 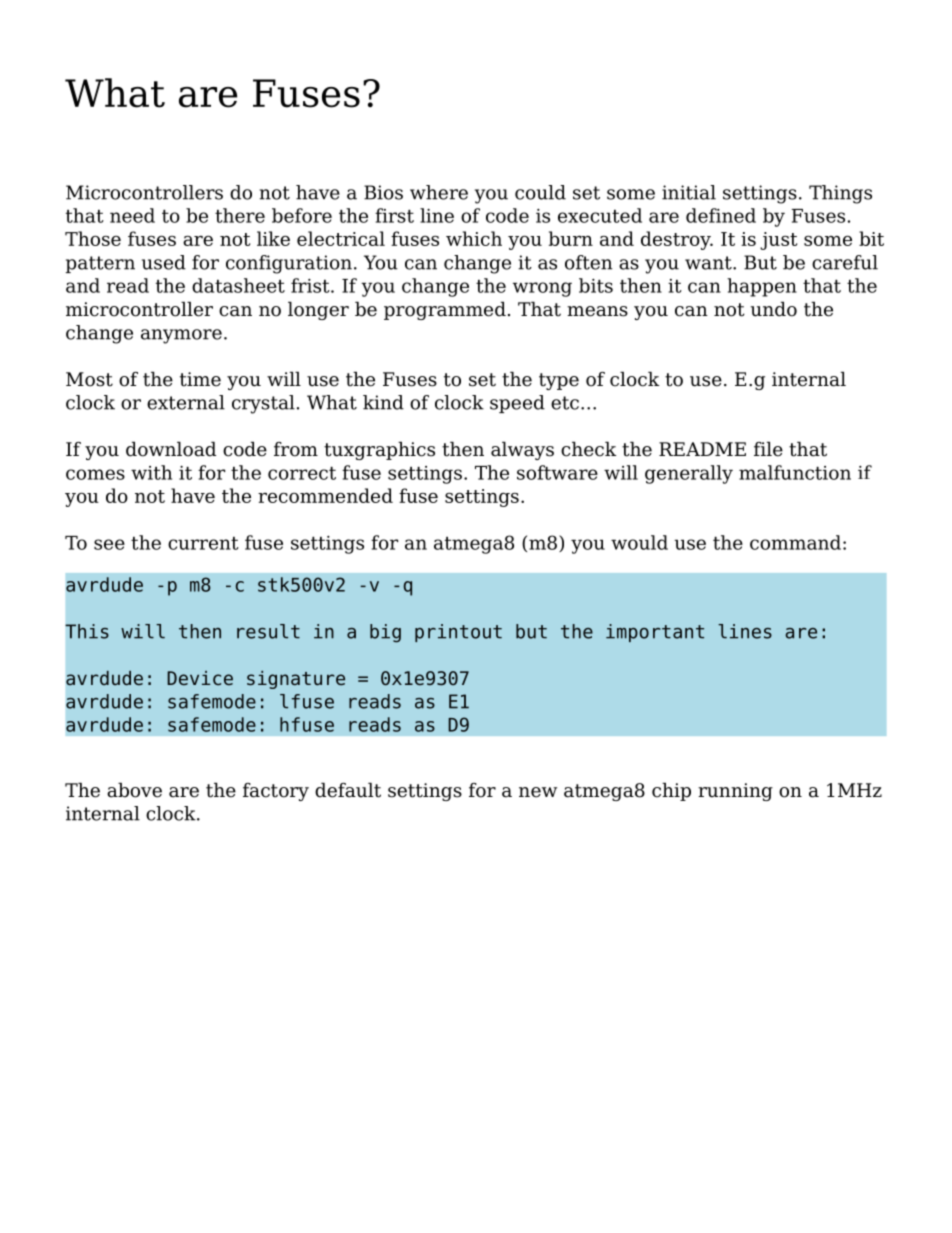 What do you see at coordinates (132, 215) in the screenshot?
I see `need` at bounding box center [132, 215].
